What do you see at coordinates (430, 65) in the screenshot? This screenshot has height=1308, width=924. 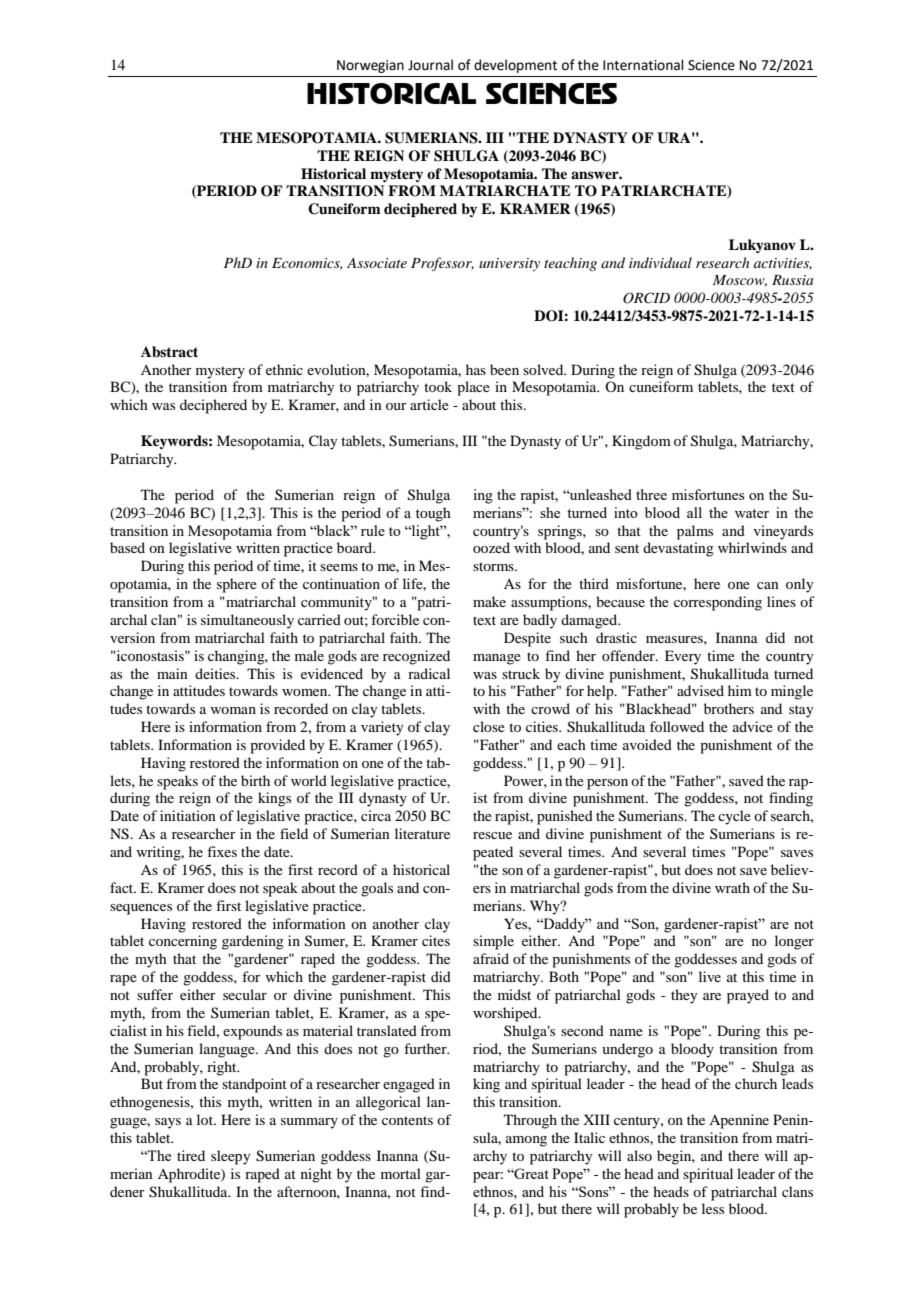 I see `Journal` at bounding box center [430, 65].
